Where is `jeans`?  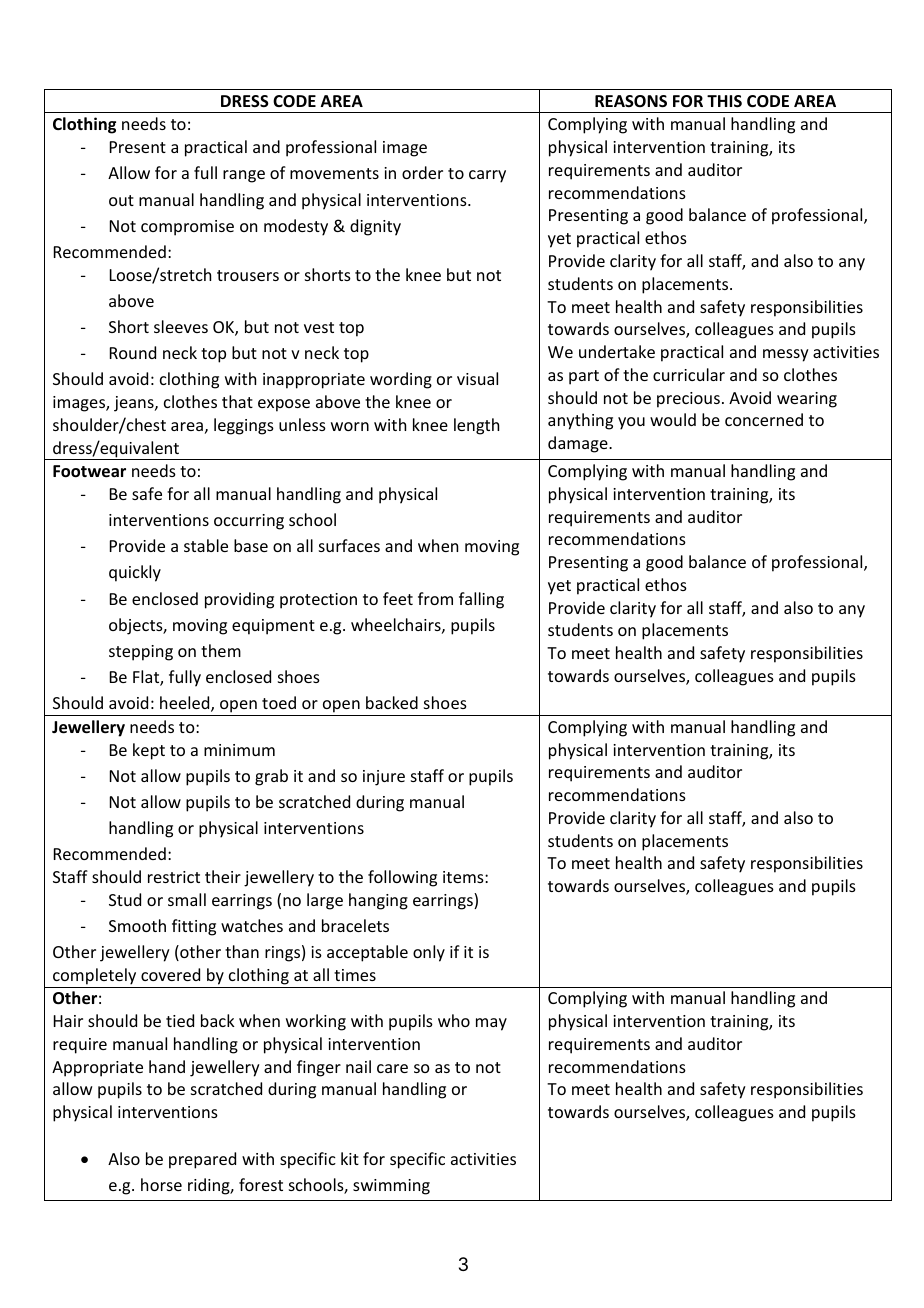 jeans is located at coordinates (135, 404).
